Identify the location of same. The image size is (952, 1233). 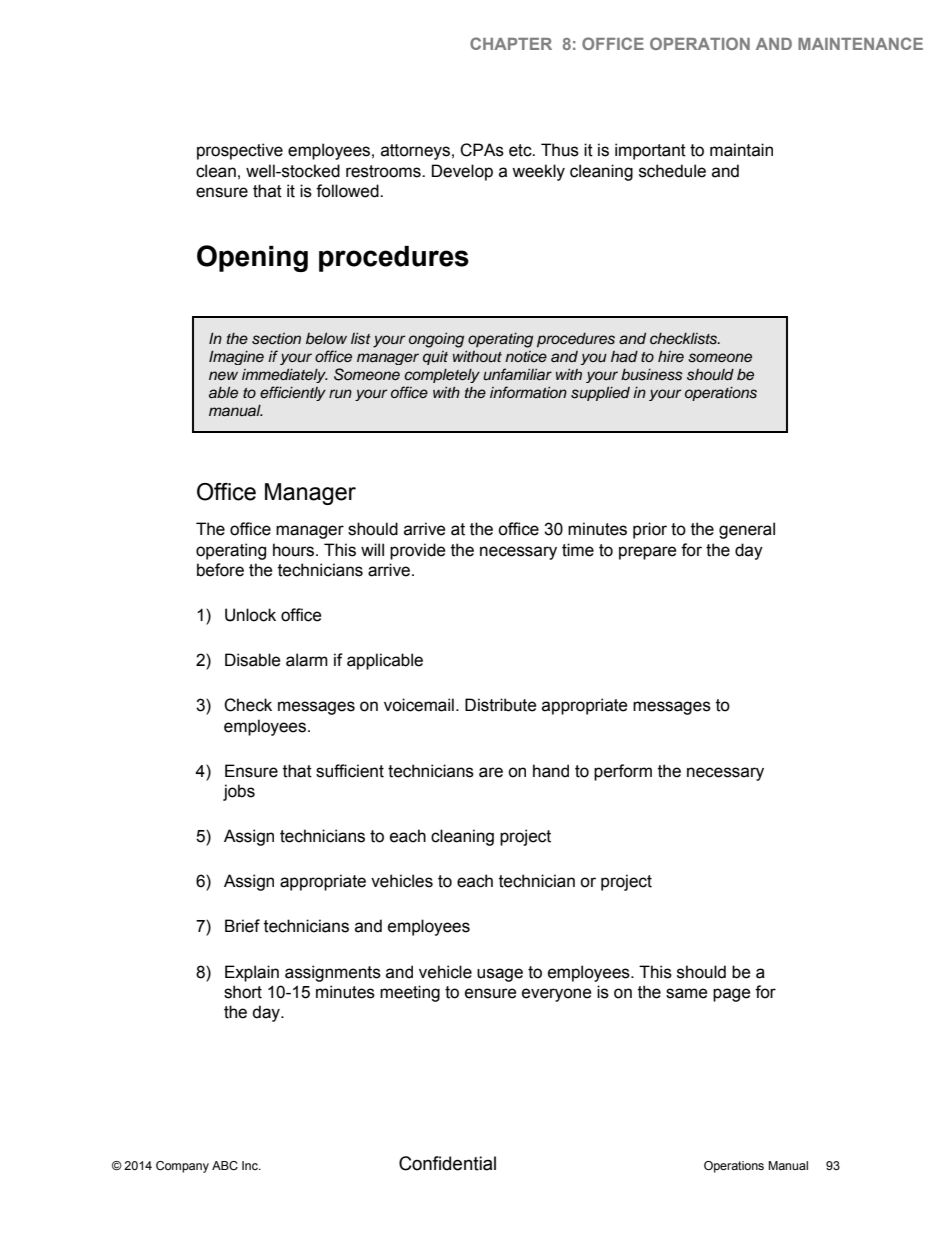
(686, 993).
